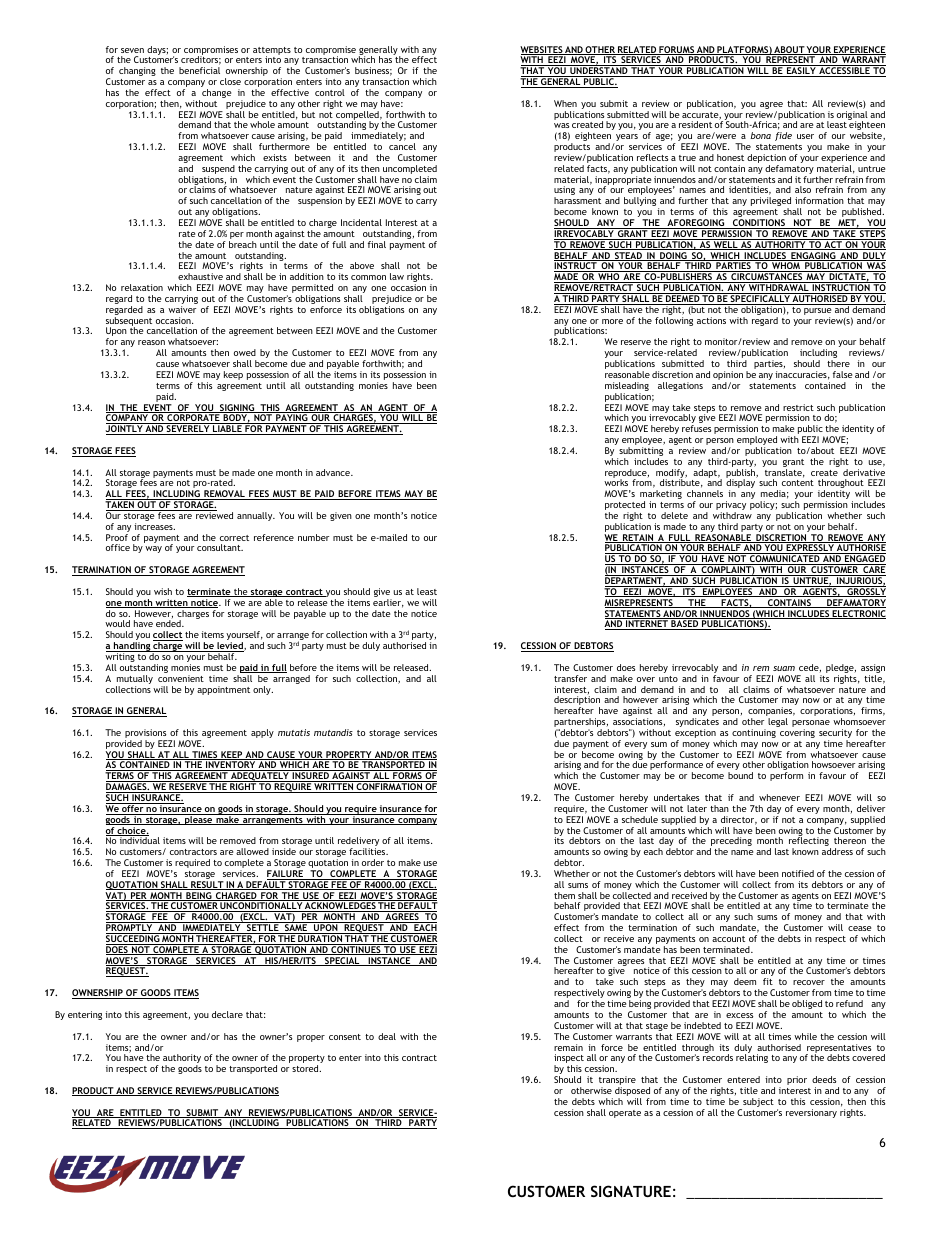  I want to click on fide, so click(783, 136).
